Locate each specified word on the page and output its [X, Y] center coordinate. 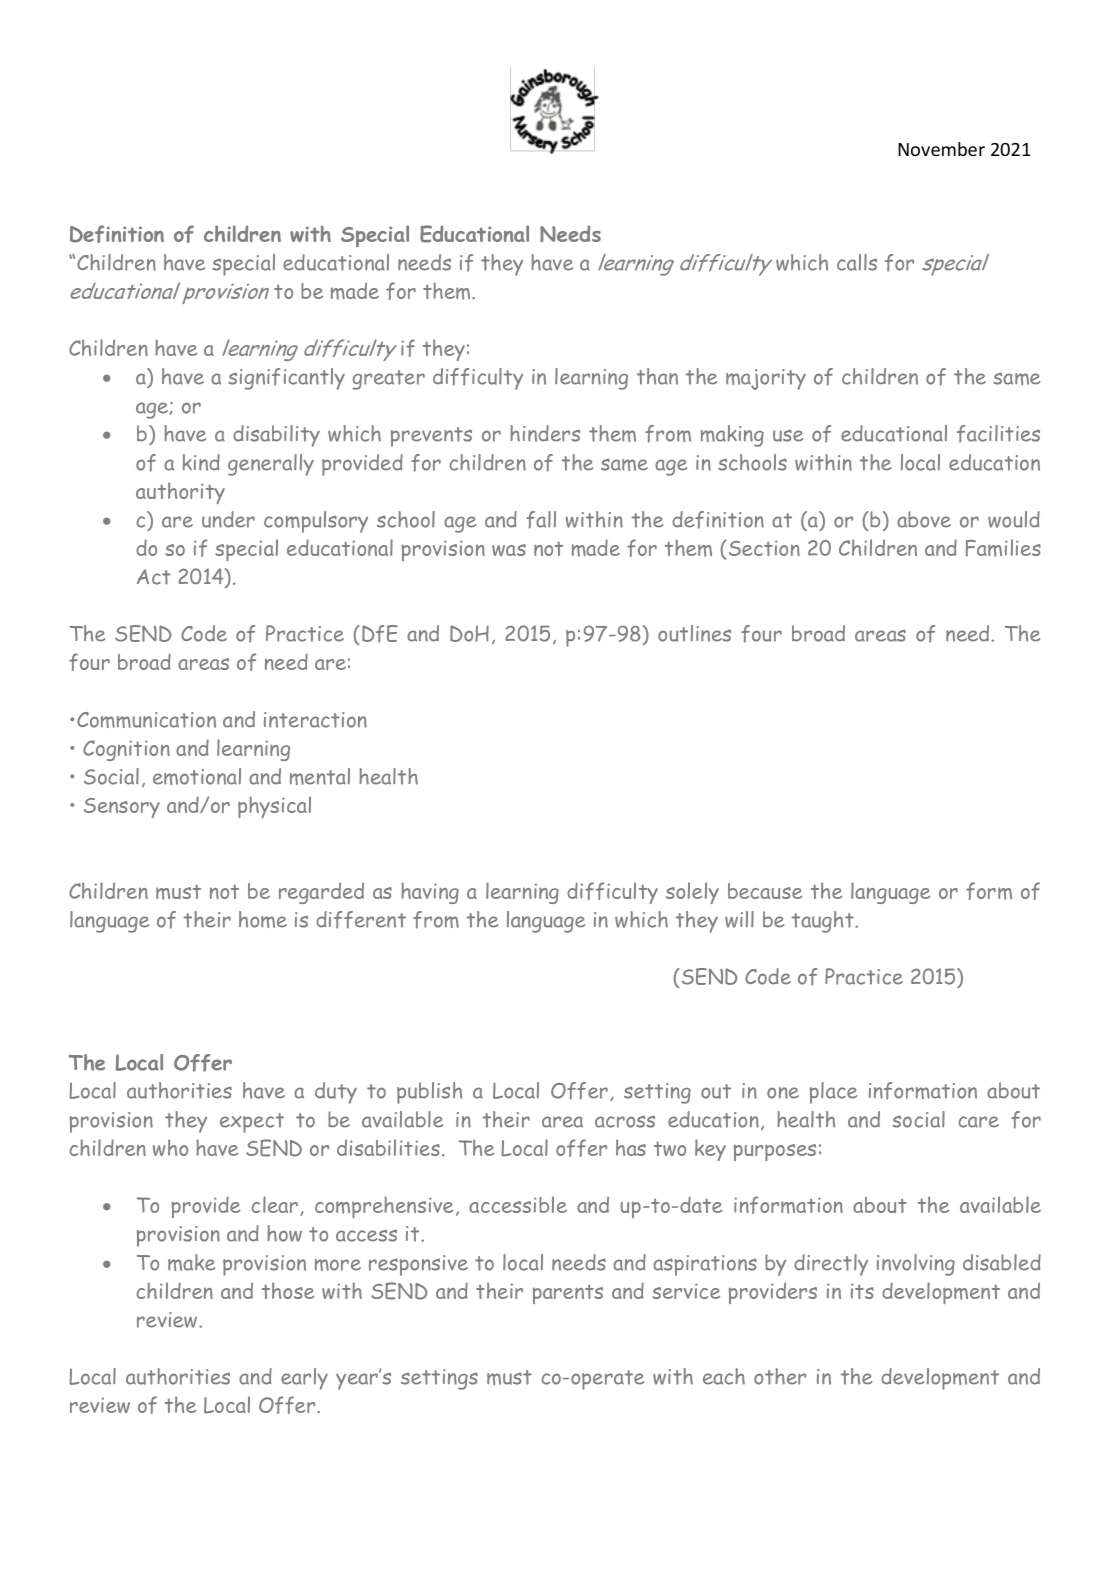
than [657, 376]
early [304, 1379]
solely [692, 893]
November [941, 149]
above [924, 519]
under [228, 519]
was [509, 550]
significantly [286, 379]
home [263, 919]
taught [824, 922]
